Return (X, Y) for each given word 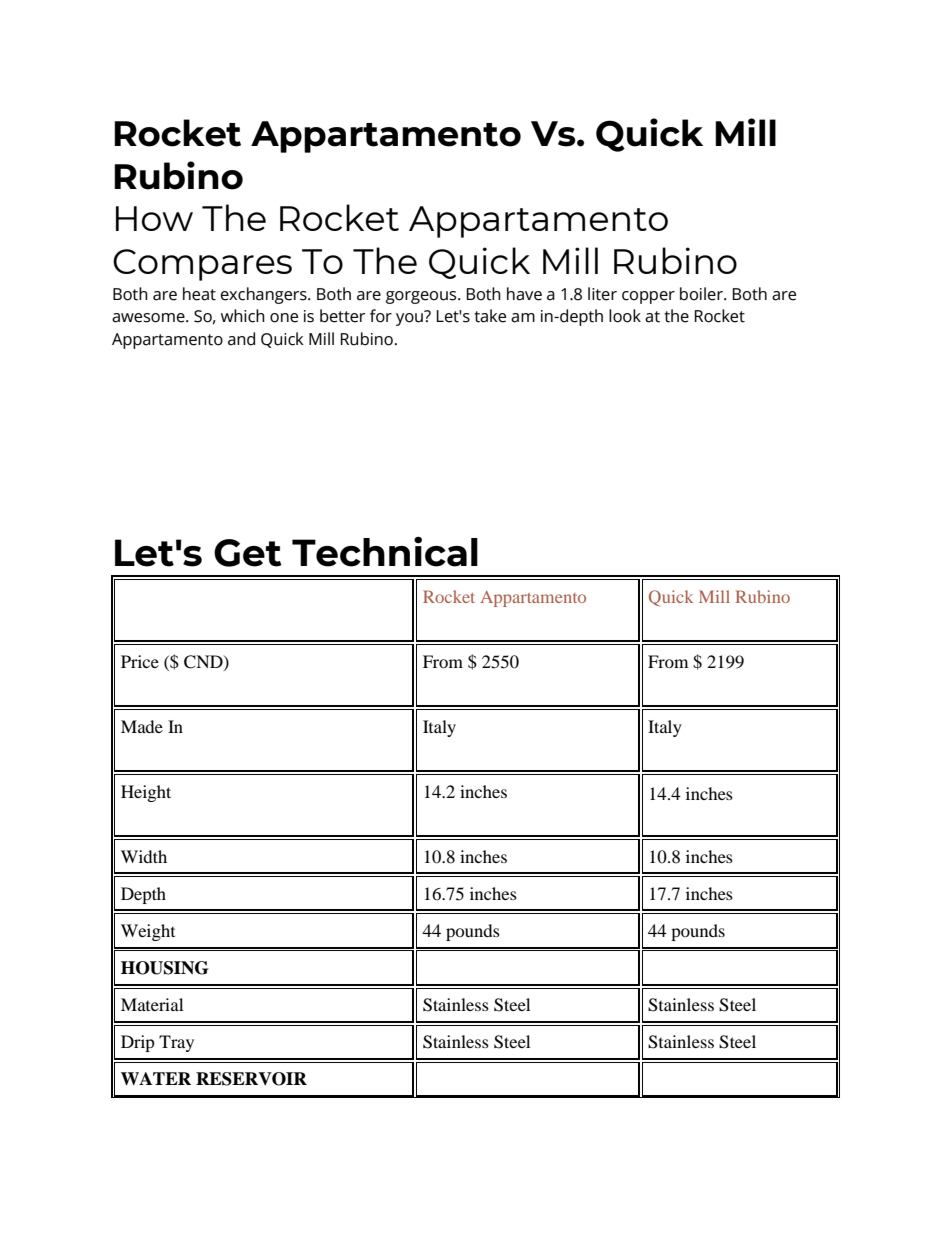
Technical (385, 552)
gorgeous (422, 297)
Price (140, 661)
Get (248, 553)
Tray (176, 1043)
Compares (202, 265)
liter (602, 294)
